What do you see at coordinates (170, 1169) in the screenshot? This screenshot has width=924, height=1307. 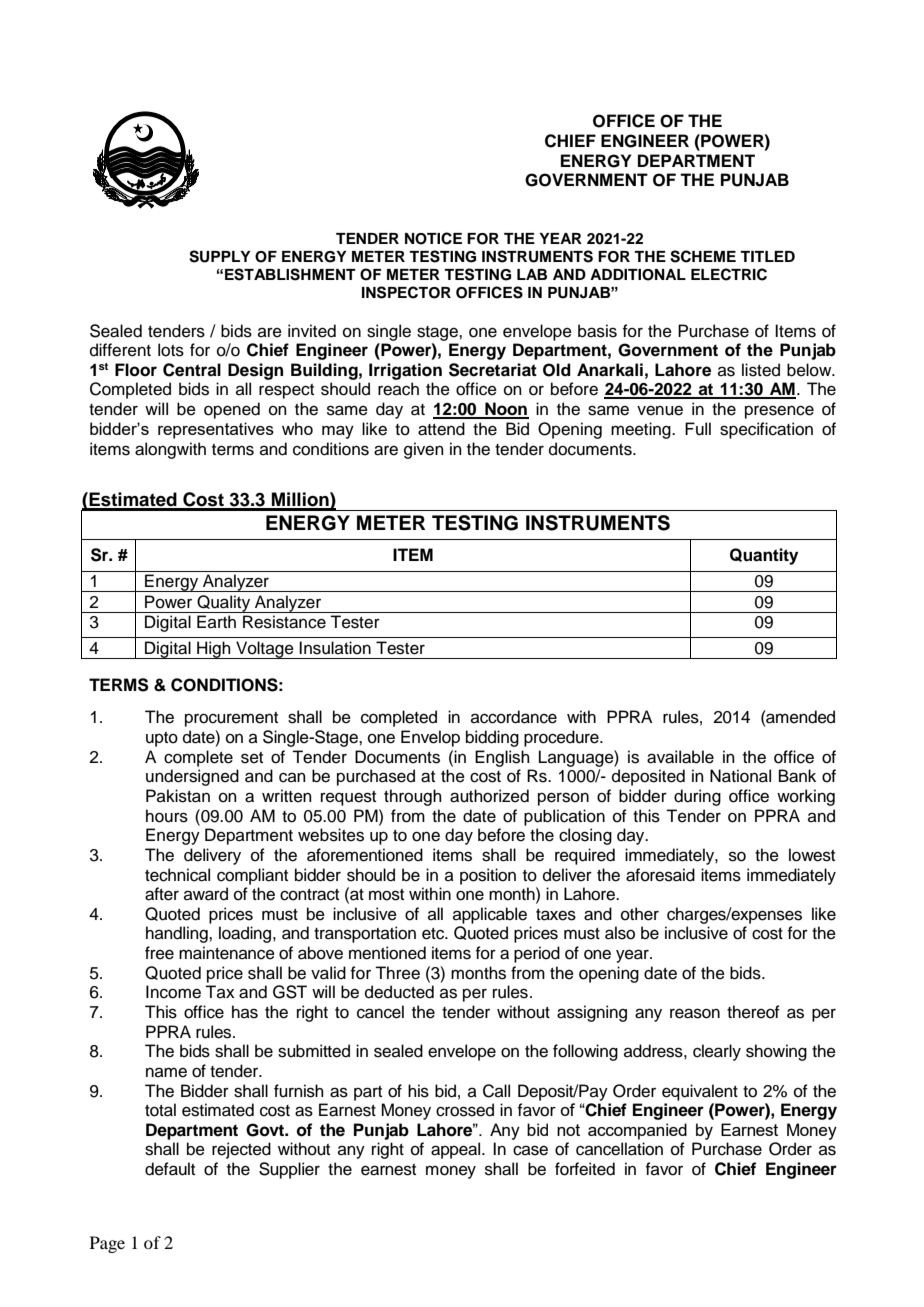 I see `default` at bounding box center [170, 1169].
